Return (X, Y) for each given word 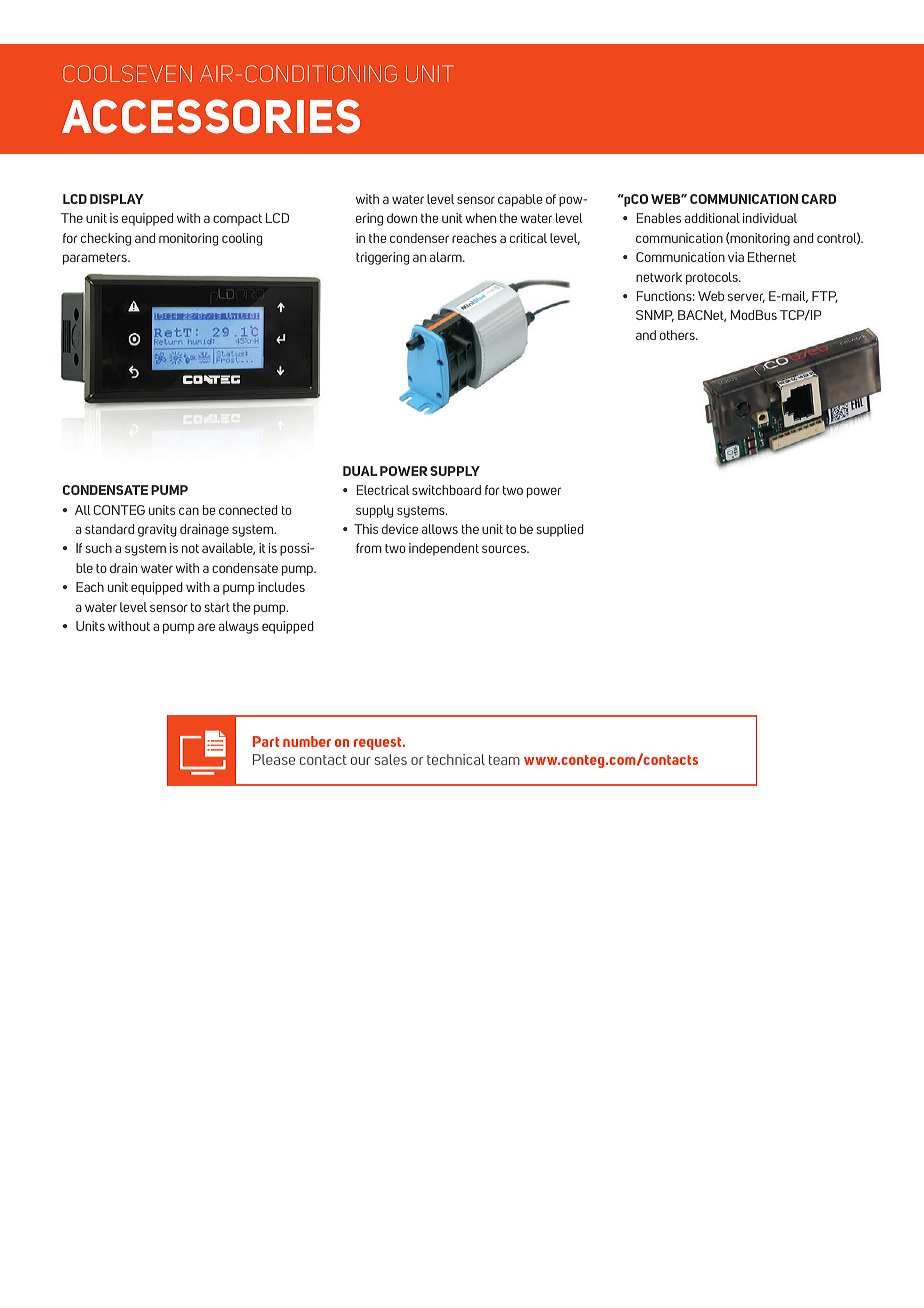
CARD (819, 199)
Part (266, 741)
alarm (447, 257)
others (678, 335)
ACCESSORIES (211, 116)
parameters (96, 259)
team (504, 760)
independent (444, 549)
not (190, 548)
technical (456, 759)
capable (520, 200)
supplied (560, 530)
